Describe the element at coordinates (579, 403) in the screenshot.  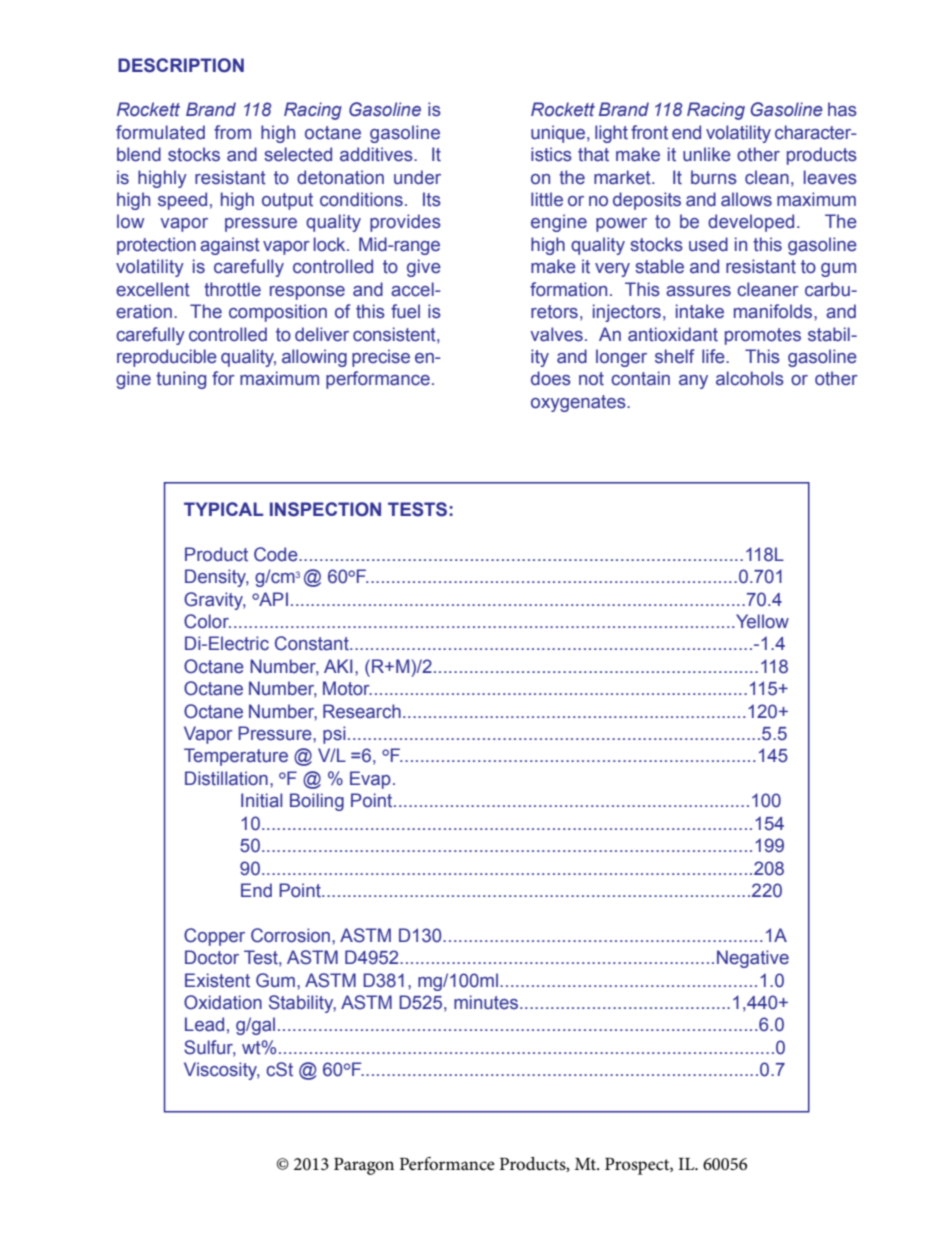
I see `oxygenates` at that location.
